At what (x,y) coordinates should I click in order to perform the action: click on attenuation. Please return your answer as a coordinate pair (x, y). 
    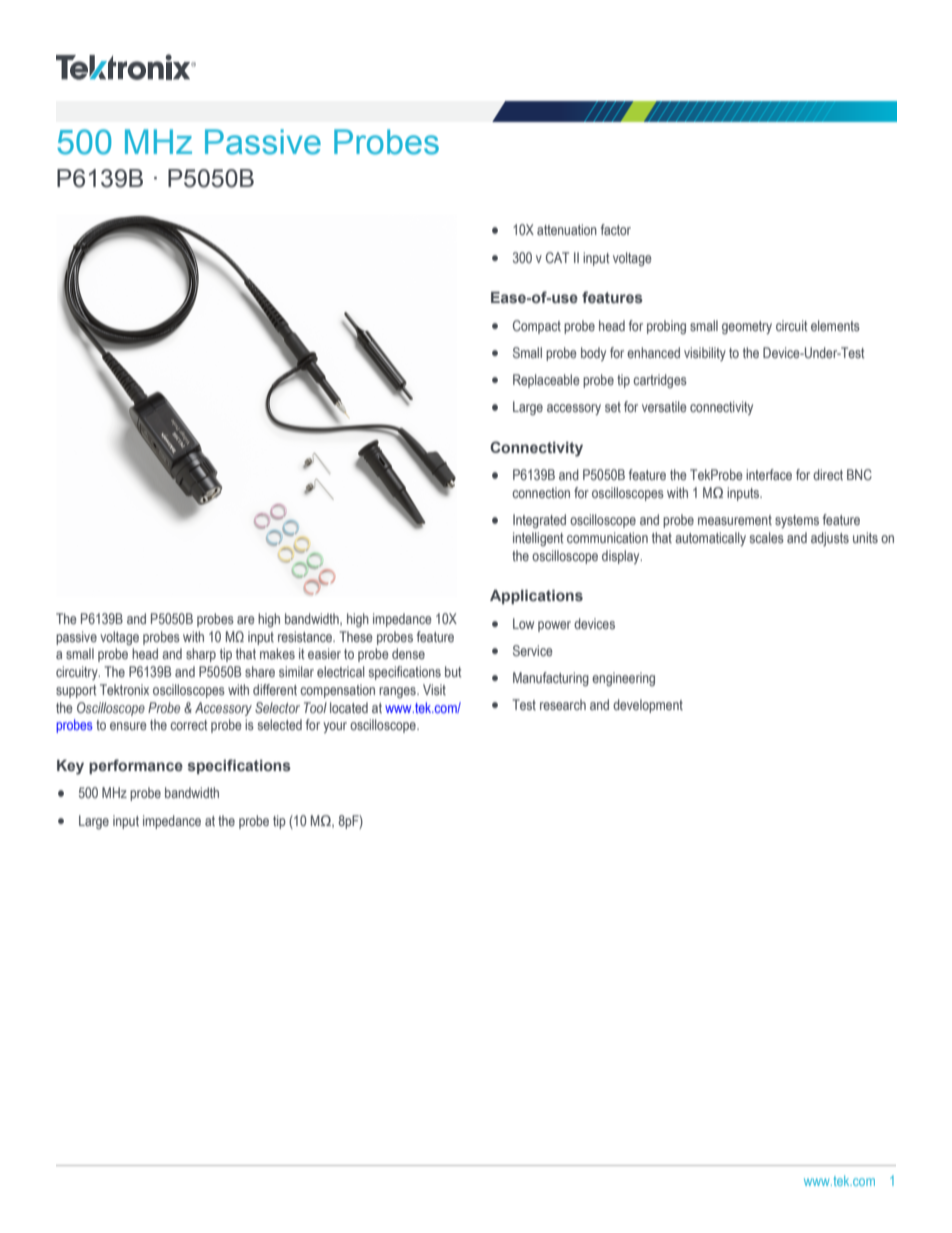
    Looking at the image, I should click on (567, 229).
